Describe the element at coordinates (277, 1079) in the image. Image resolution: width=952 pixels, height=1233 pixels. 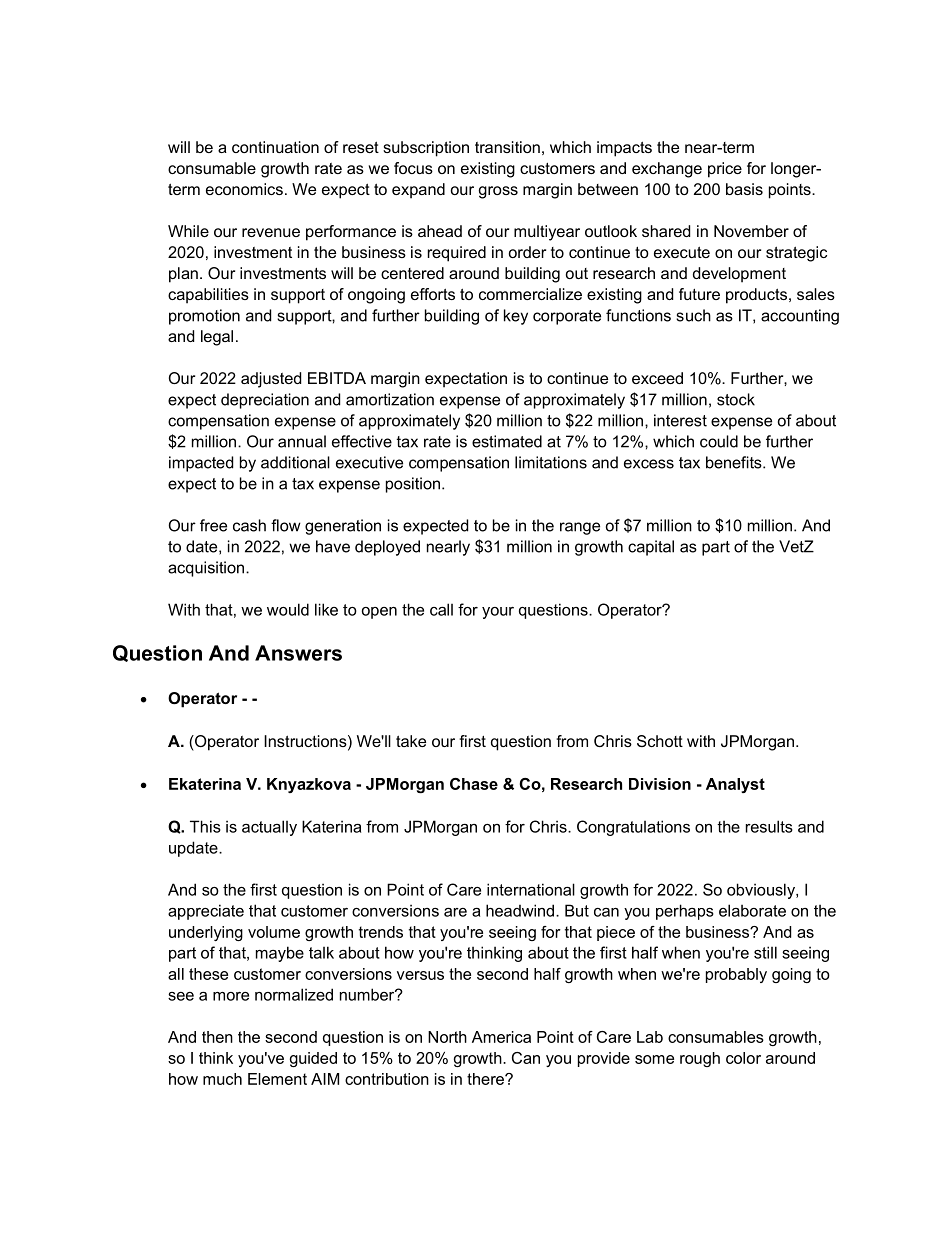
I see `Element` at that location.
